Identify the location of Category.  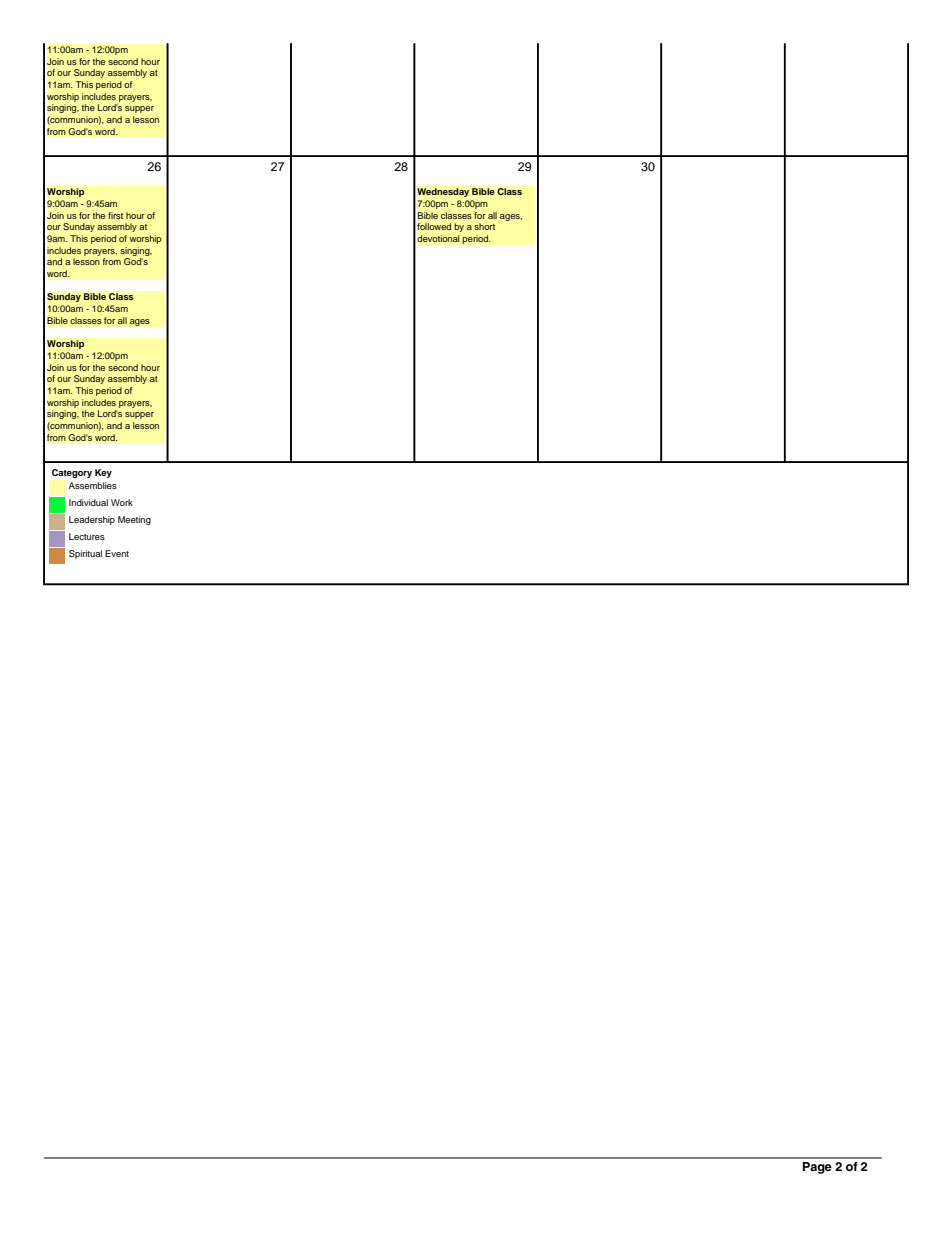
(72, 473).
